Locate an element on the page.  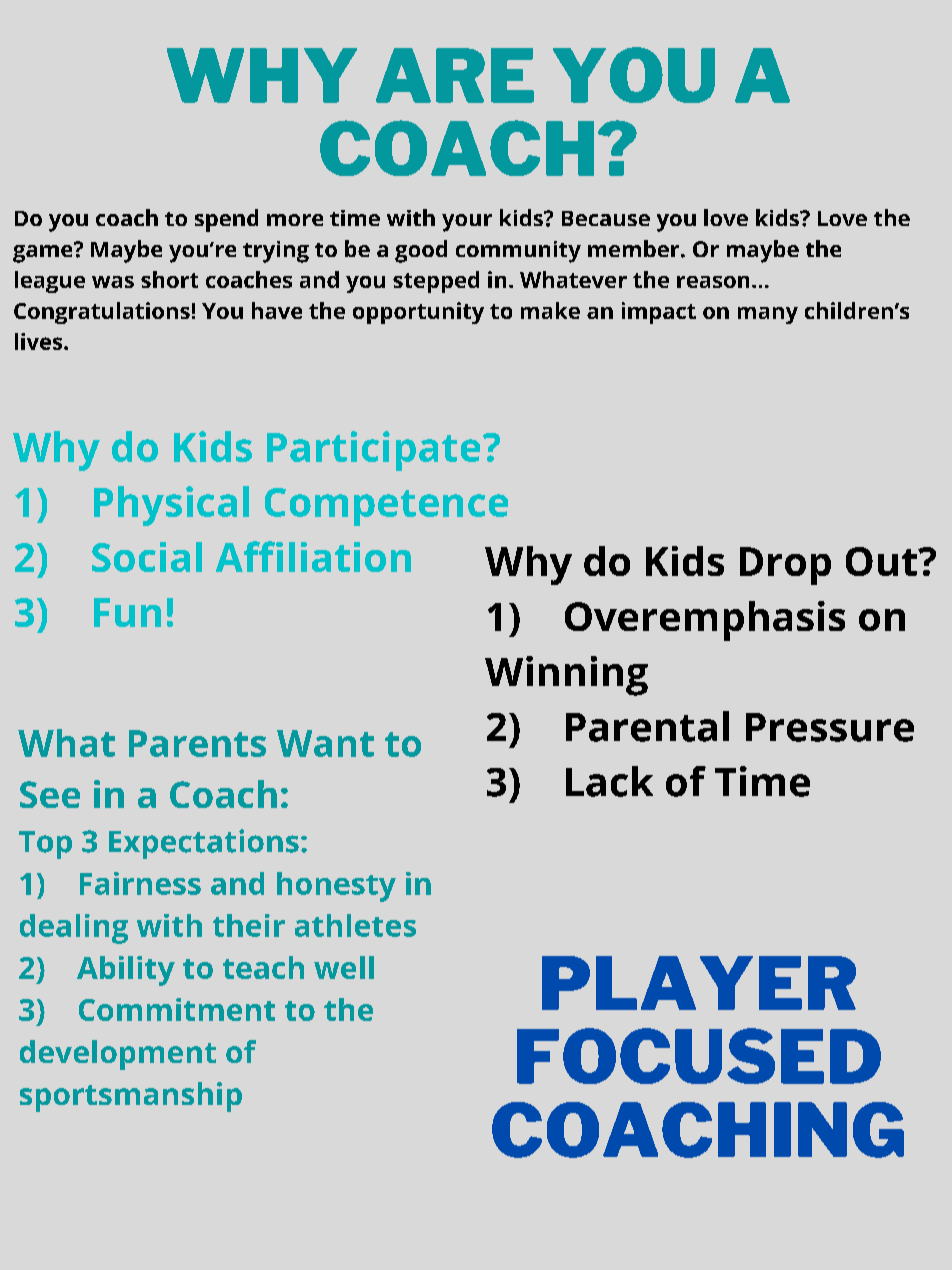
development is located at coordinates (118, 1055).
